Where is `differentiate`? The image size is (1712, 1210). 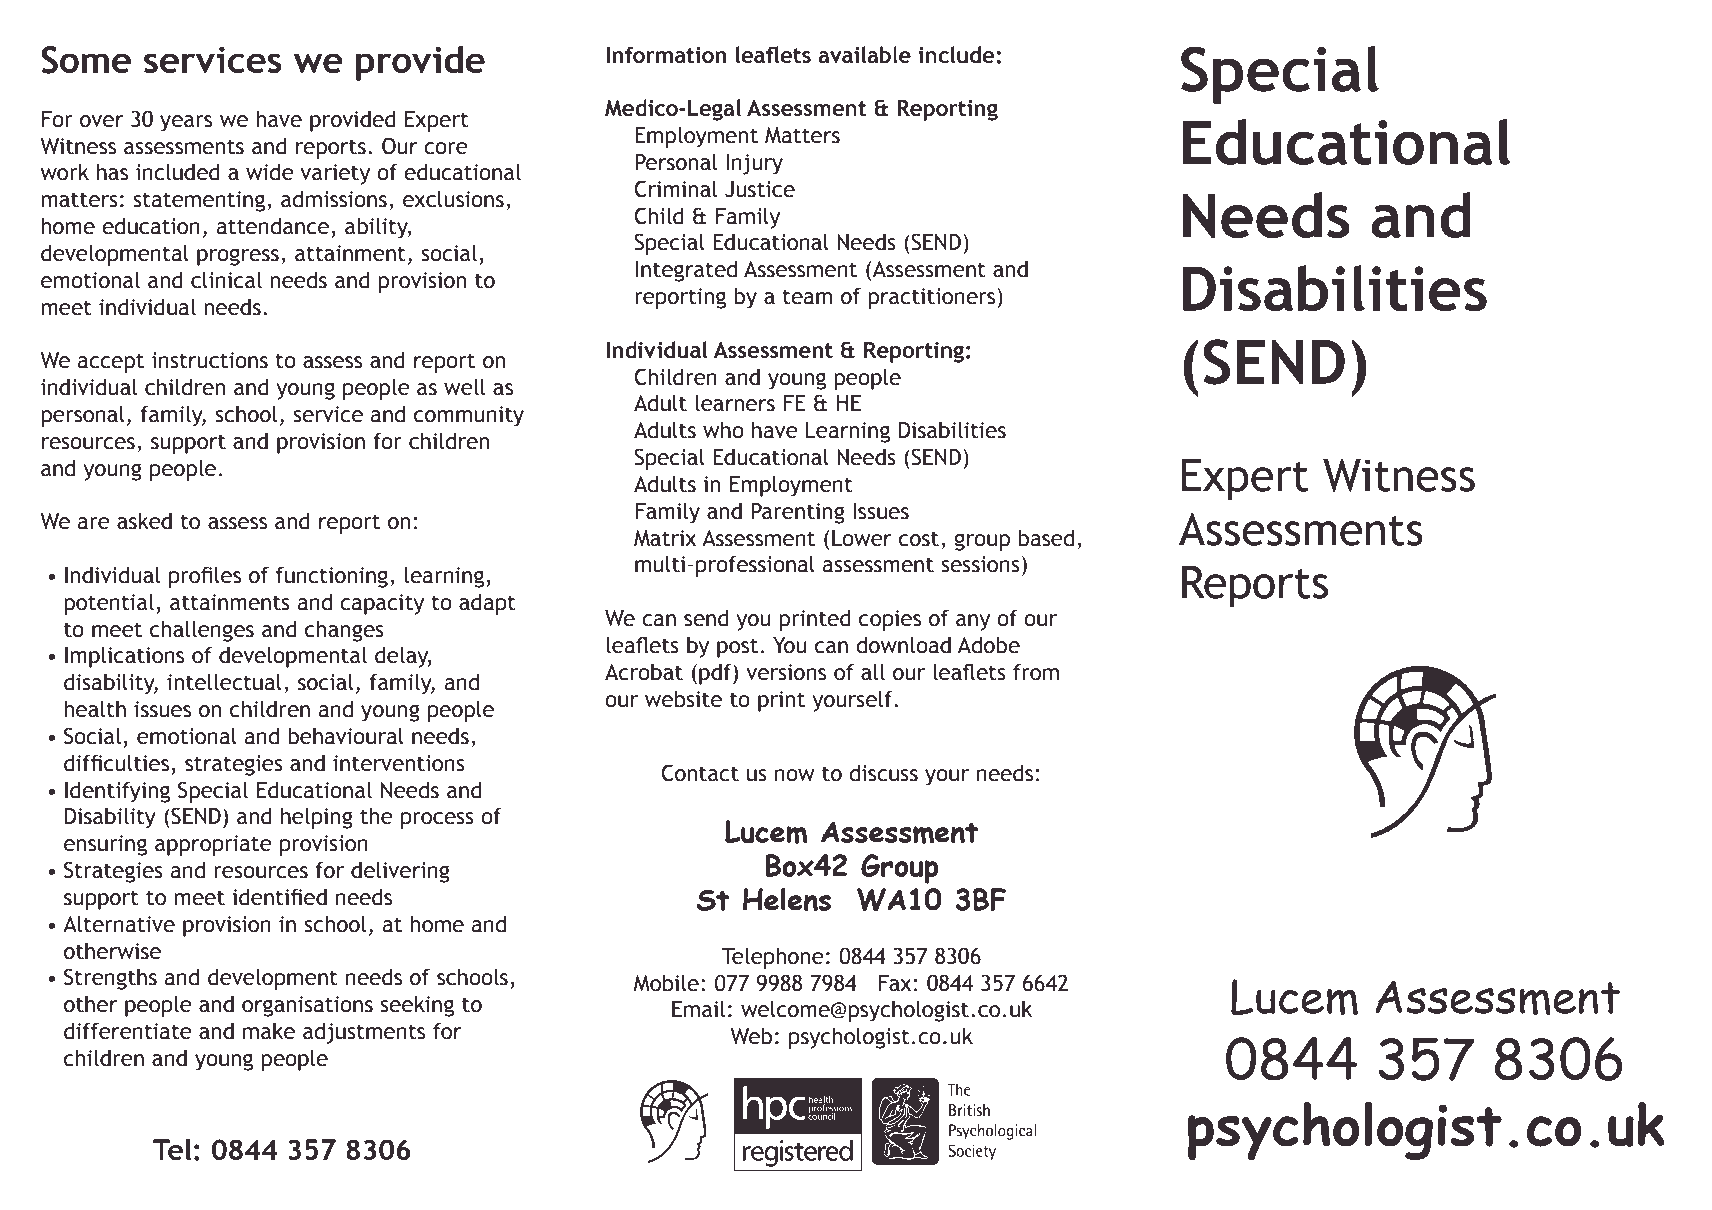
differentiate is located at coordinates (128, 1031).
